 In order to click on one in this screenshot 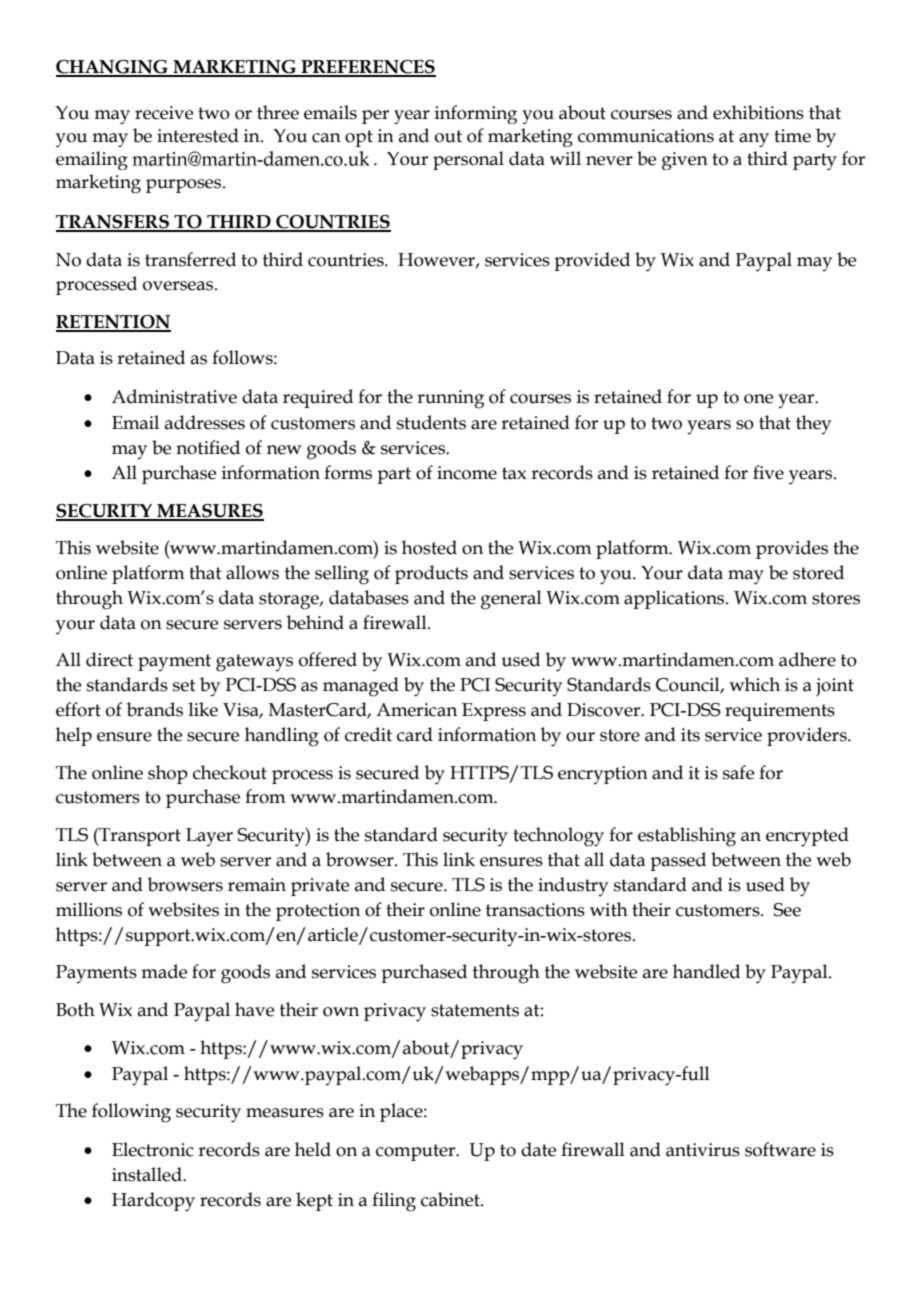, I will do `click(758, 399)`.
